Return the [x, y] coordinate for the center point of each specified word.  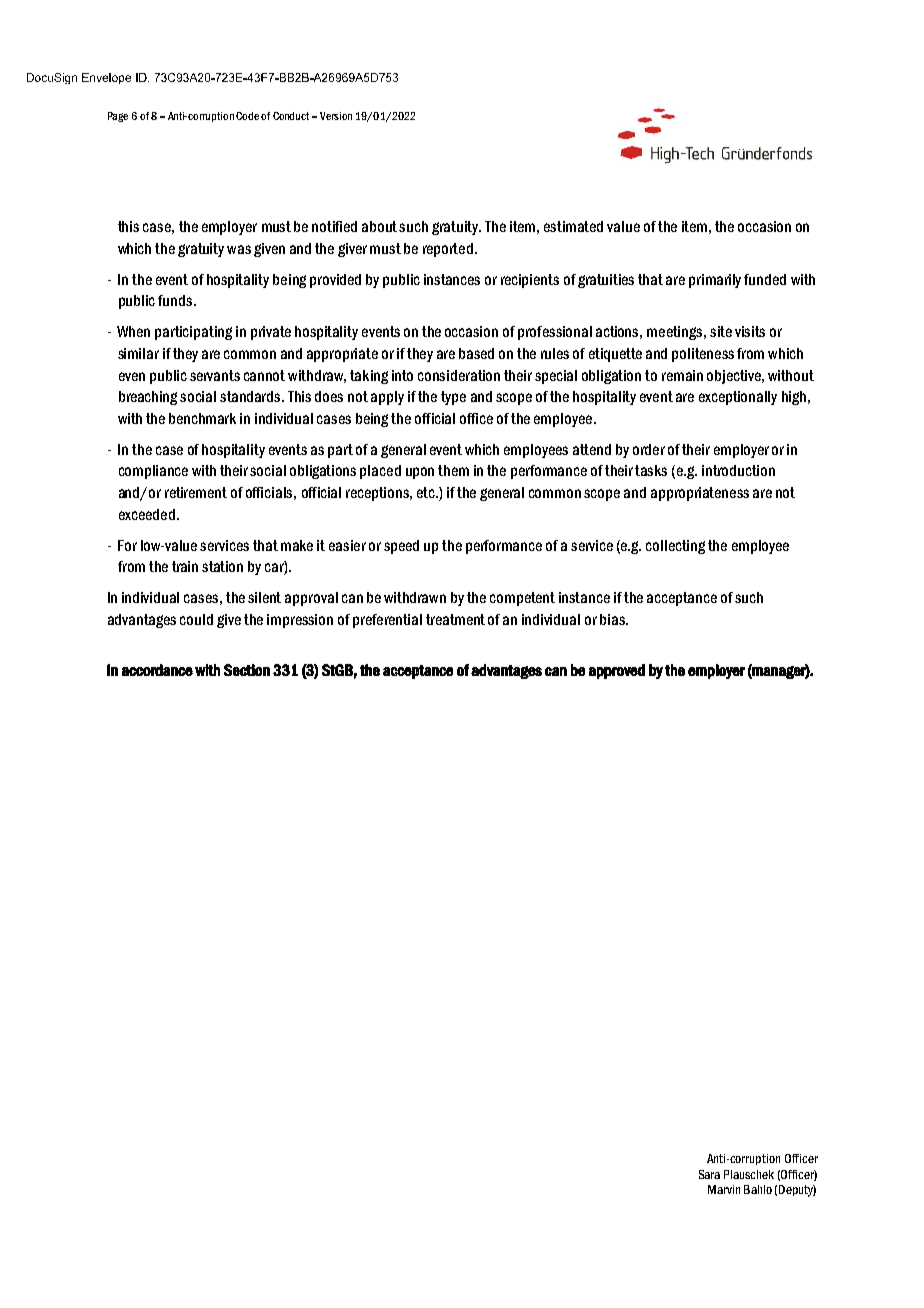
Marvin [724, 1189]
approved [617, 671]
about [379, 226]
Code [247, 116]
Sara [709, 1174]
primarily [715, 281]
